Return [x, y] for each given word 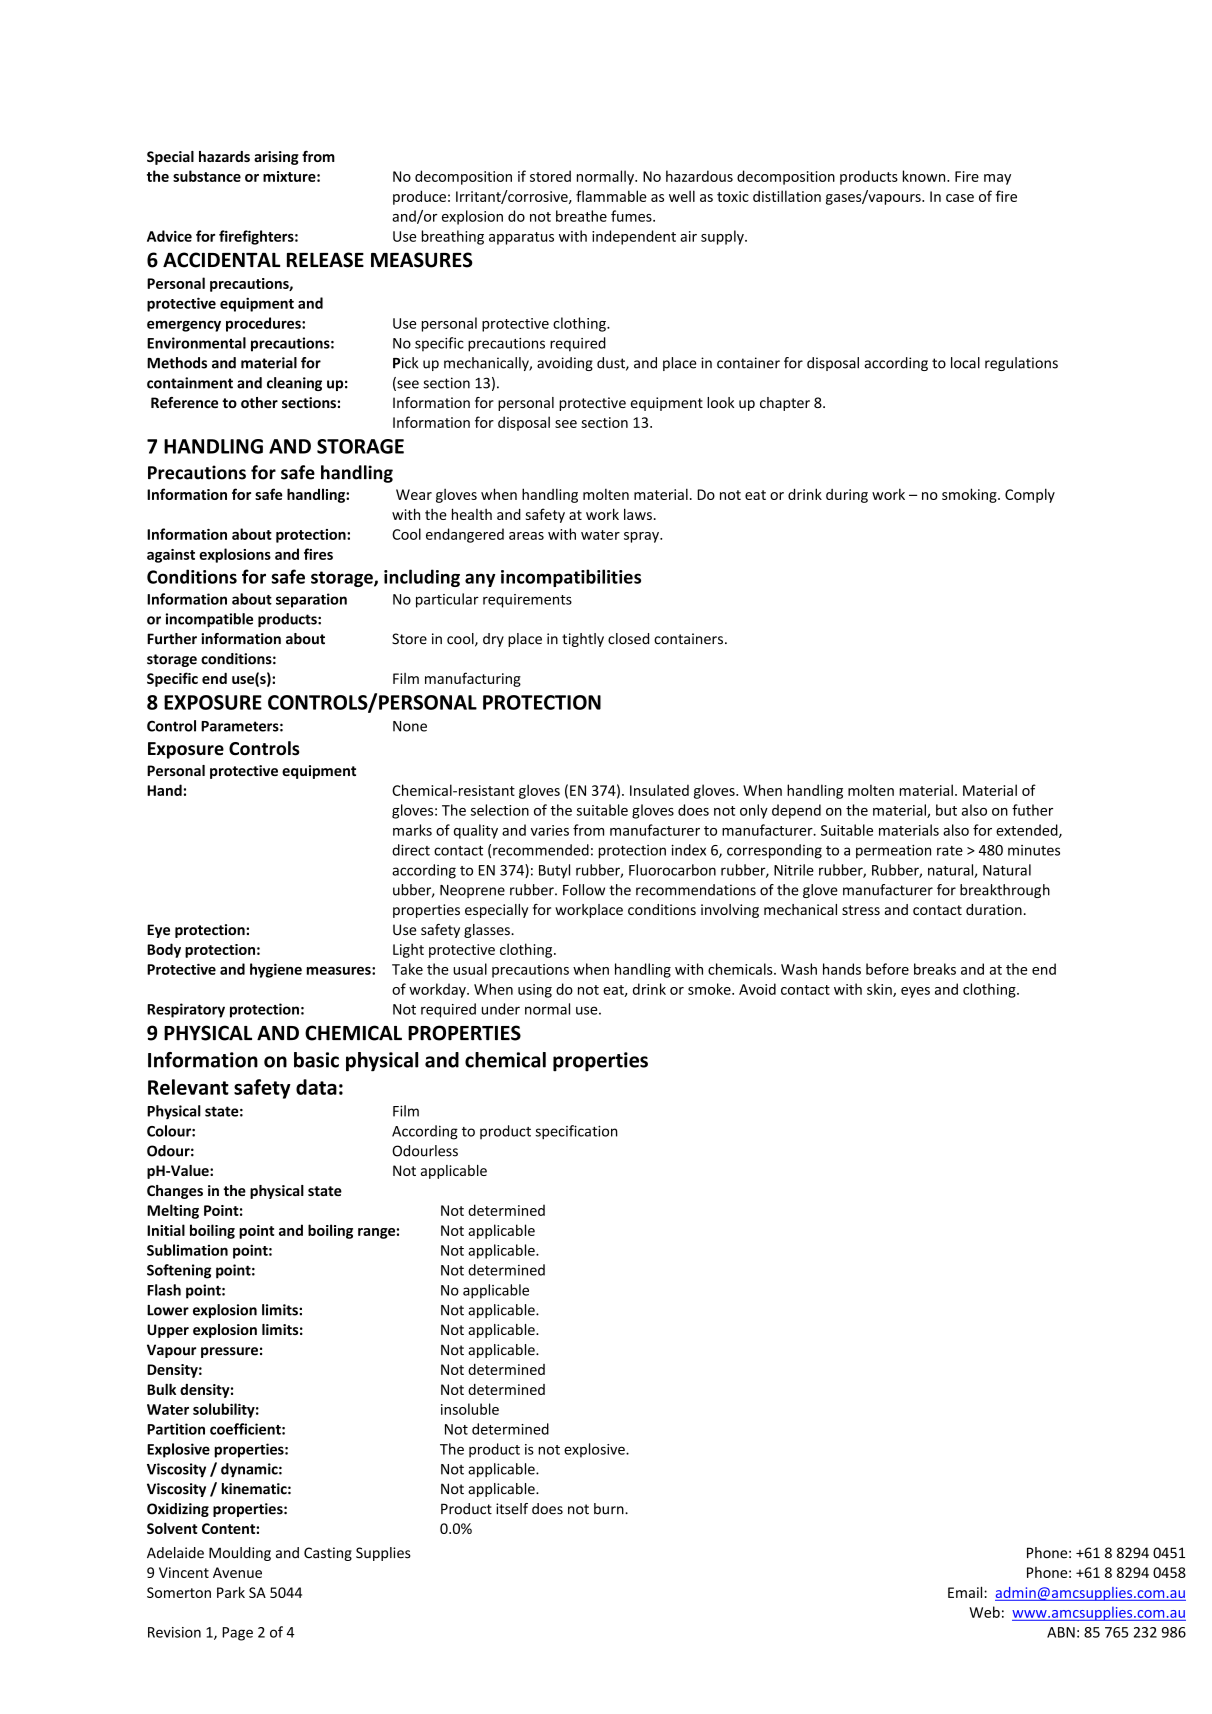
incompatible [209, 620]
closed [628, 639]
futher [1032, 810]
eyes [915, 992]
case [960, 198]
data [316, 1087]
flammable [611, 196]
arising [276, 158]
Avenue [237, 1572]
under [501, 1009]
